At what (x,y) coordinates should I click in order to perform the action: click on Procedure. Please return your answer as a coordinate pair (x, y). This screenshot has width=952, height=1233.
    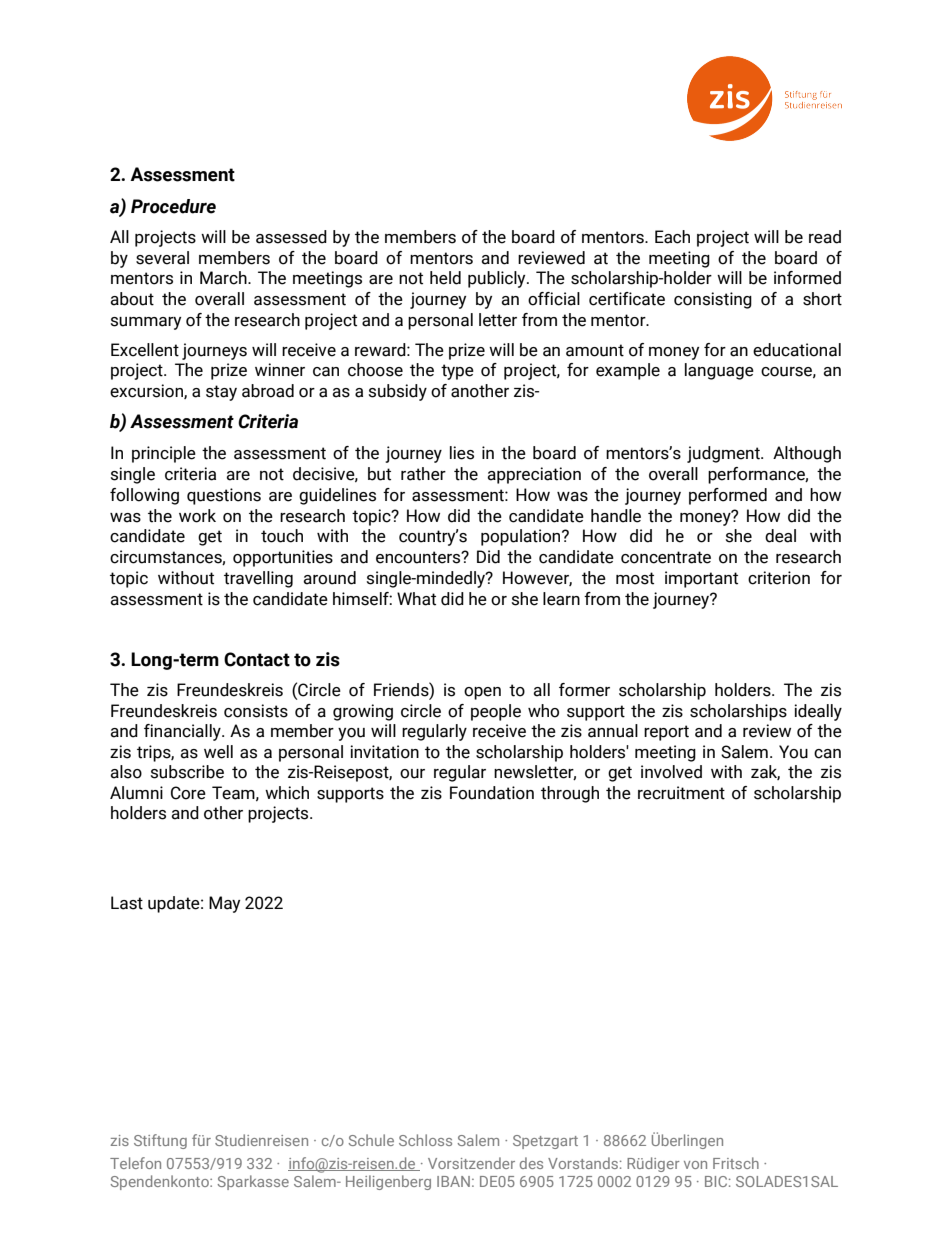
    Looking at the image, I should click on (173, 206).
